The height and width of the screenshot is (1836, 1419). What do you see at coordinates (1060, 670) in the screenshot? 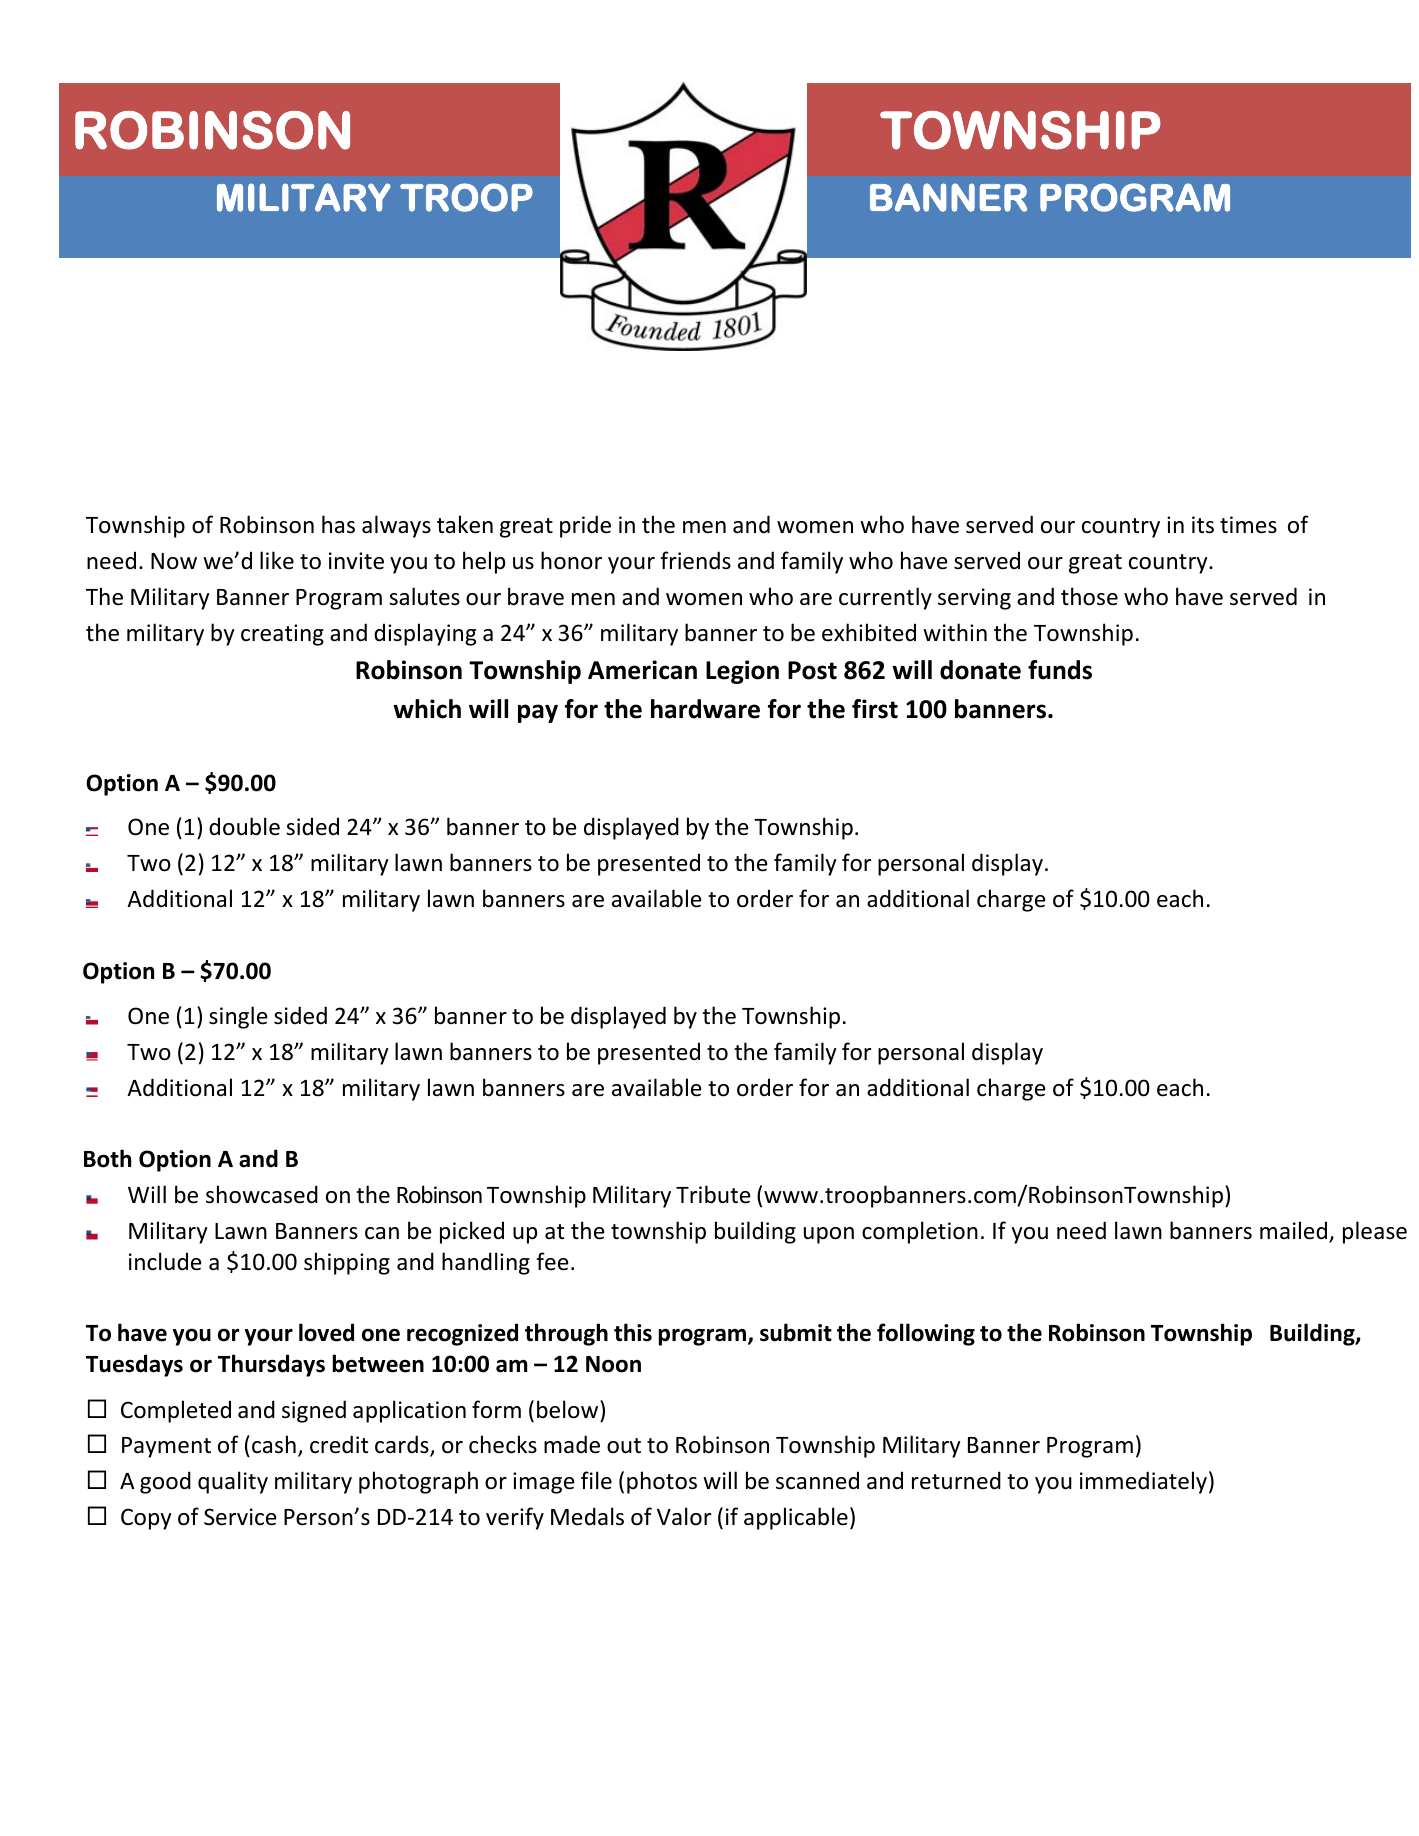
I see `funds` at bounding box center [1060, 670].
